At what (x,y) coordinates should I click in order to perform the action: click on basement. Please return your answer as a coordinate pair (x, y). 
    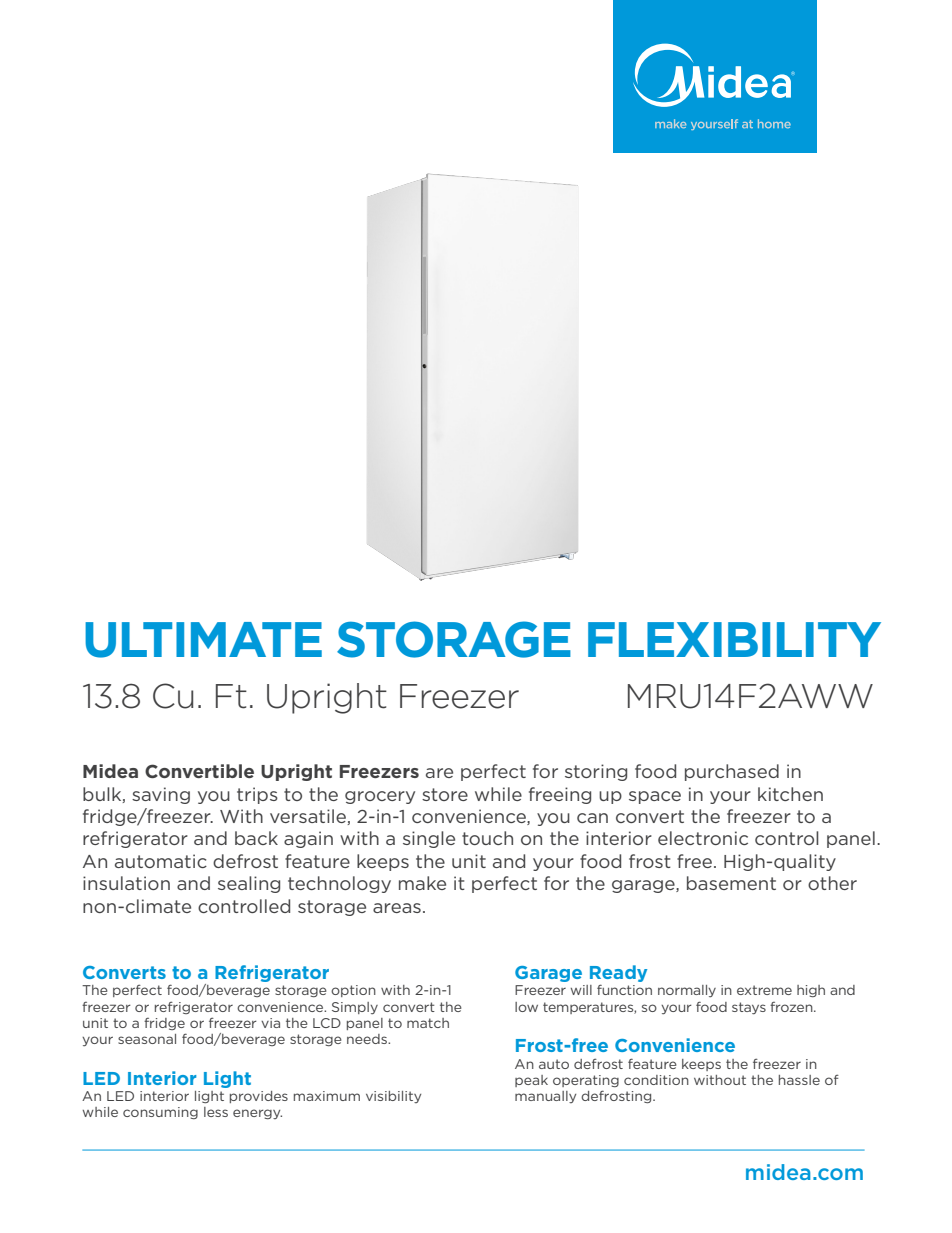
    Looking at the image, I should click on (731, 883).
